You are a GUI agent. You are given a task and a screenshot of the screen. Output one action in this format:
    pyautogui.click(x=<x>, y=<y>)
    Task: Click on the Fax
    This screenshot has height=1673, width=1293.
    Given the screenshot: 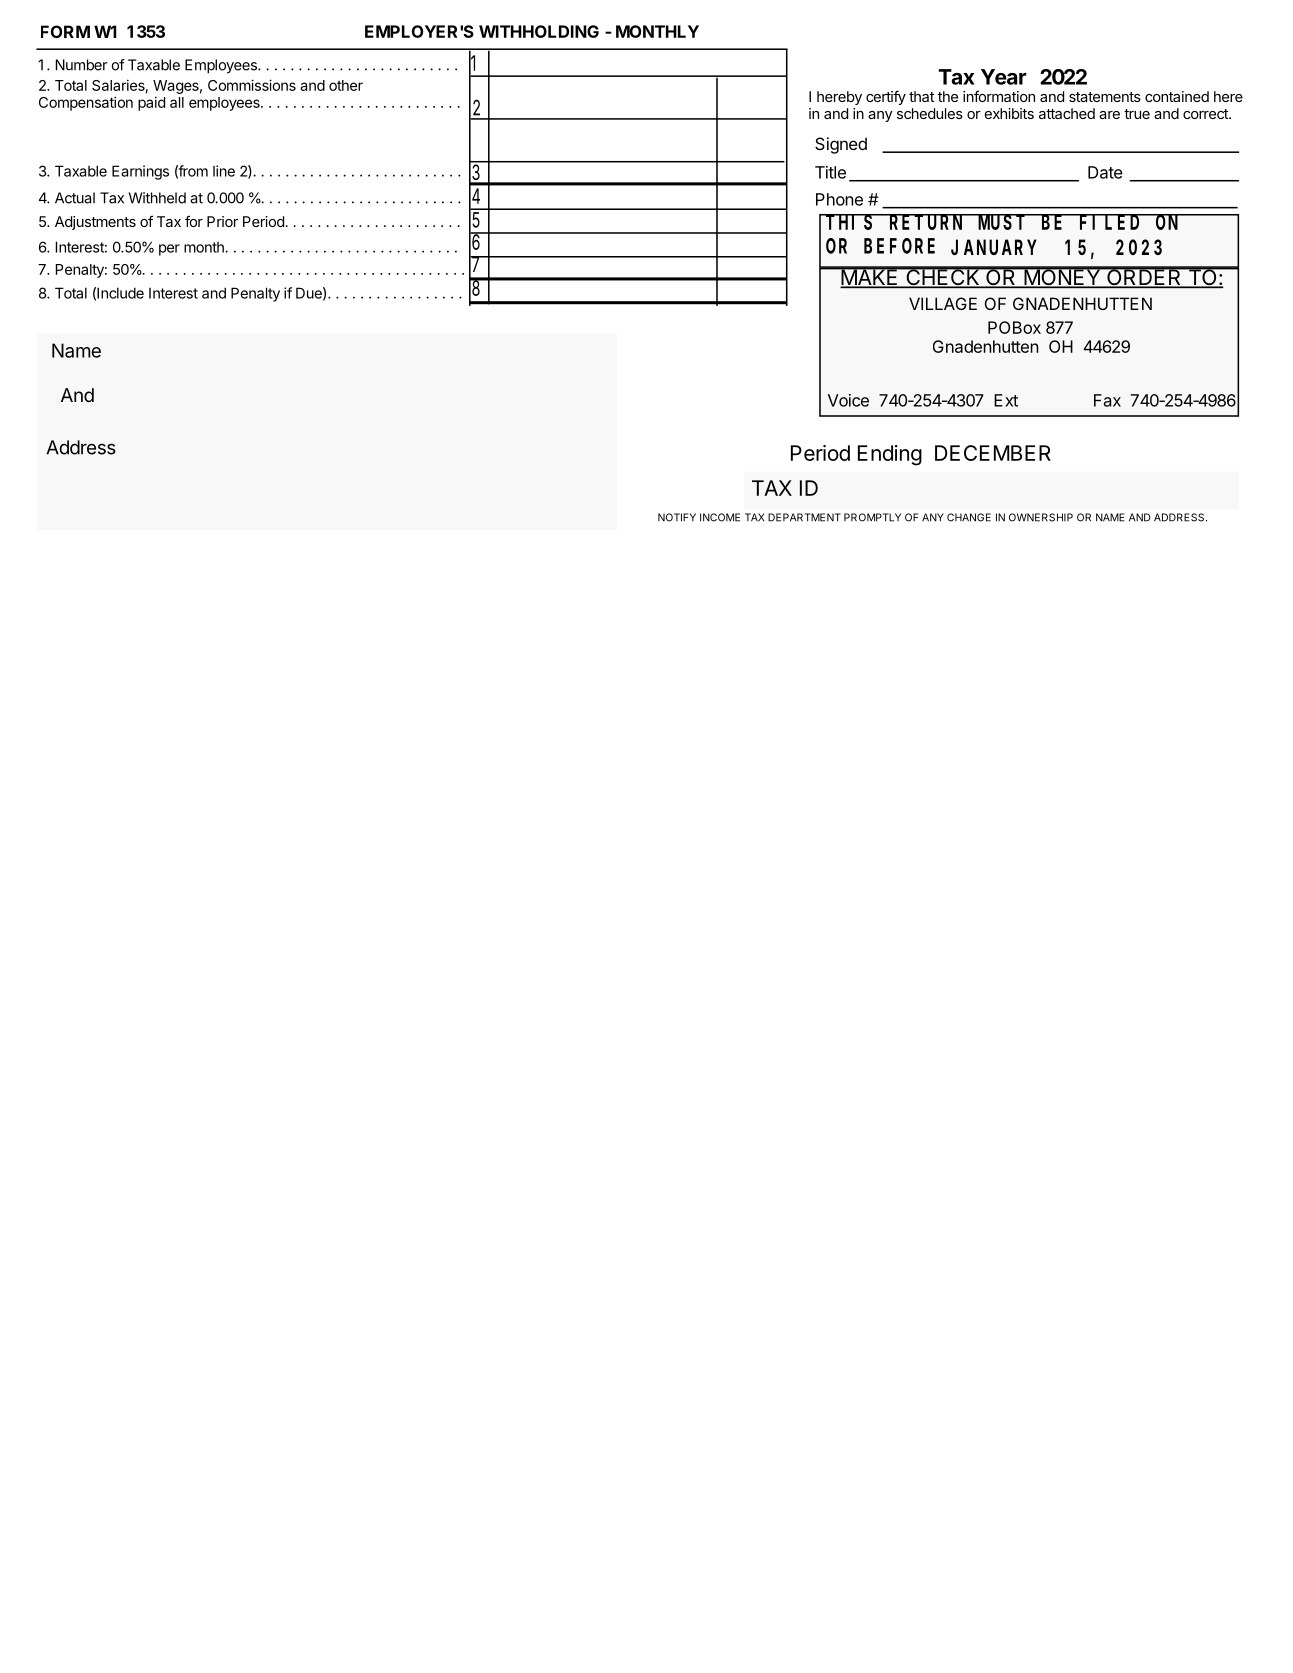 What is the action you would take?
    pyautogui.click(x=1107, y=400)
